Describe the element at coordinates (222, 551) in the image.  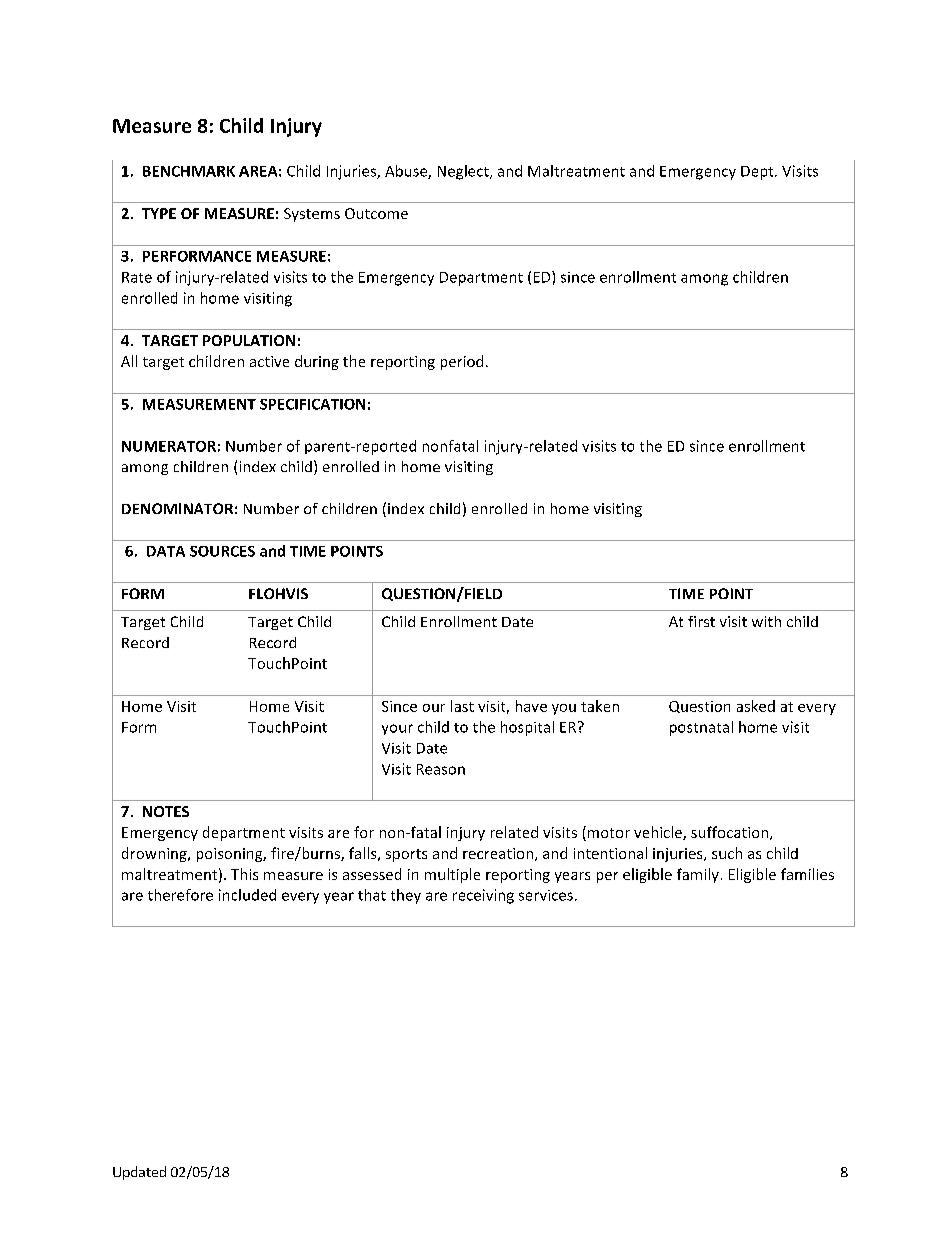
I see `SOURCES` at that location.
